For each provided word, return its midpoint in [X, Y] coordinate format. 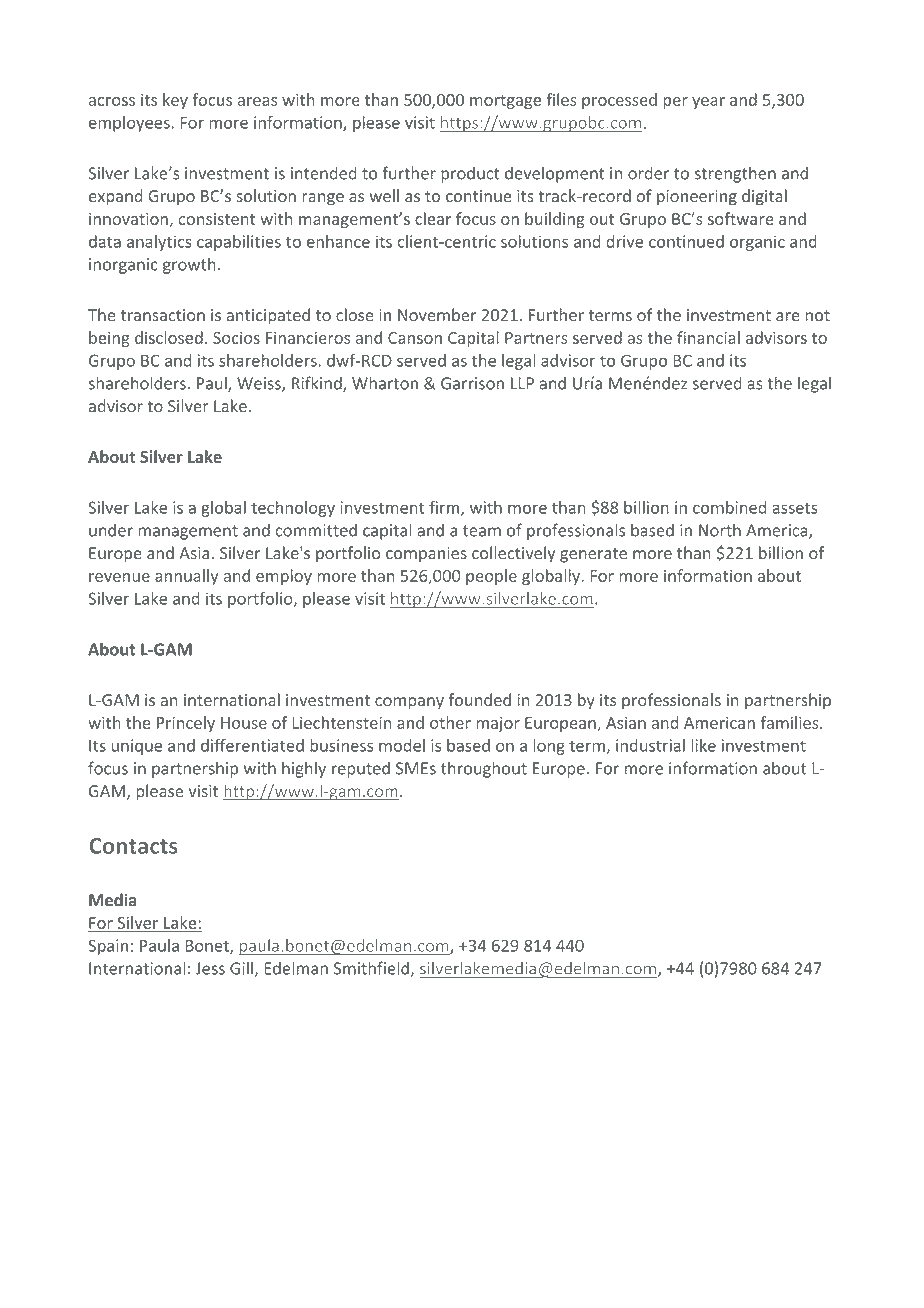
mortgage [505, 102]
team [482, 531]
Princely [186, 724]
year [708, 103]
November [437, 314]
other [450, 722]
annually [186, 577]
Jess [210, 968]
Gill [241, 968]
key [175, 101]
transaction [163, 315]
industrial [650, 745]
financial [708, 337]
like [703, 745]
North [720, 530]
